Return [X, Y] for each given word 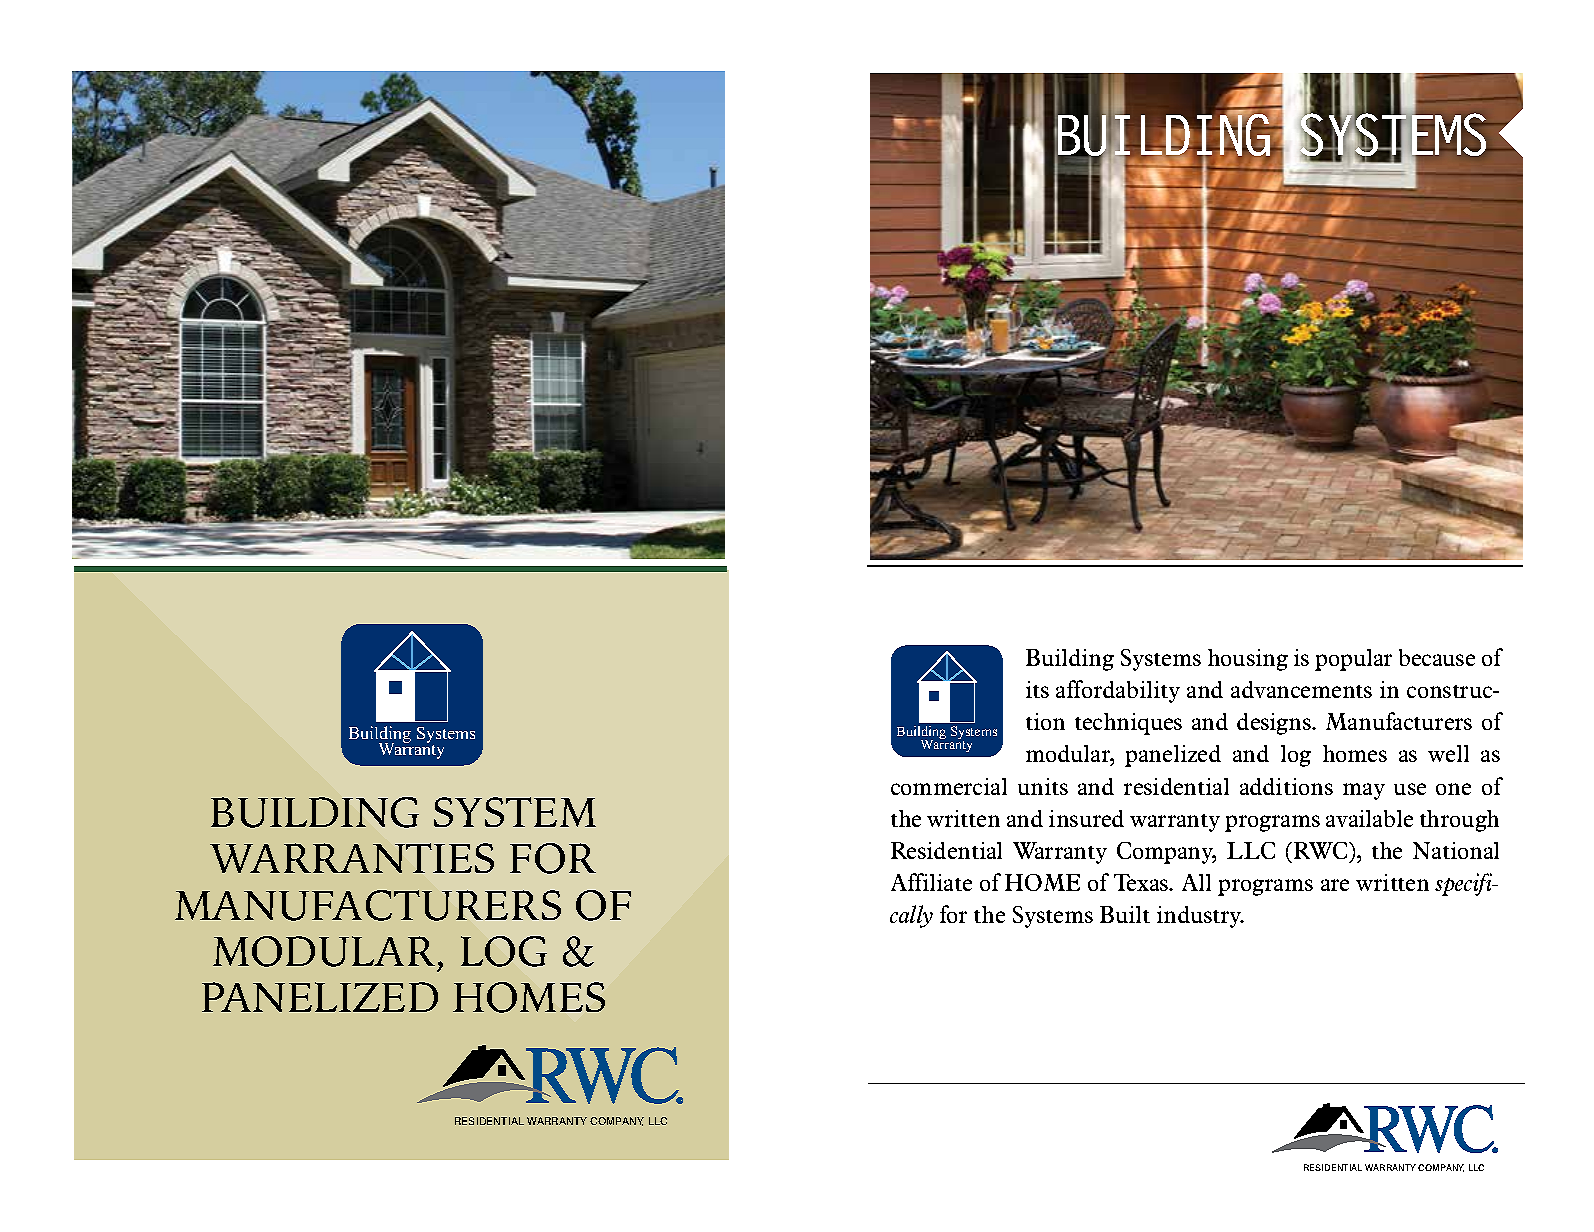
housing [1248, 660]
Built [1125, 914]
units [1043, 786]
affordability [1118, 691]
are [1335, 885]
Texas [1142, 882]
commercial [949, 786]
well [1448, 753]
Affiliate [931, 882]
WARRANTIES [352, 858]
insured [1086, 818]
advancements [1301, 689]
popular [1353, 660]
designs [1275, 724]
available [1369, 818]
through [1459, 821]
